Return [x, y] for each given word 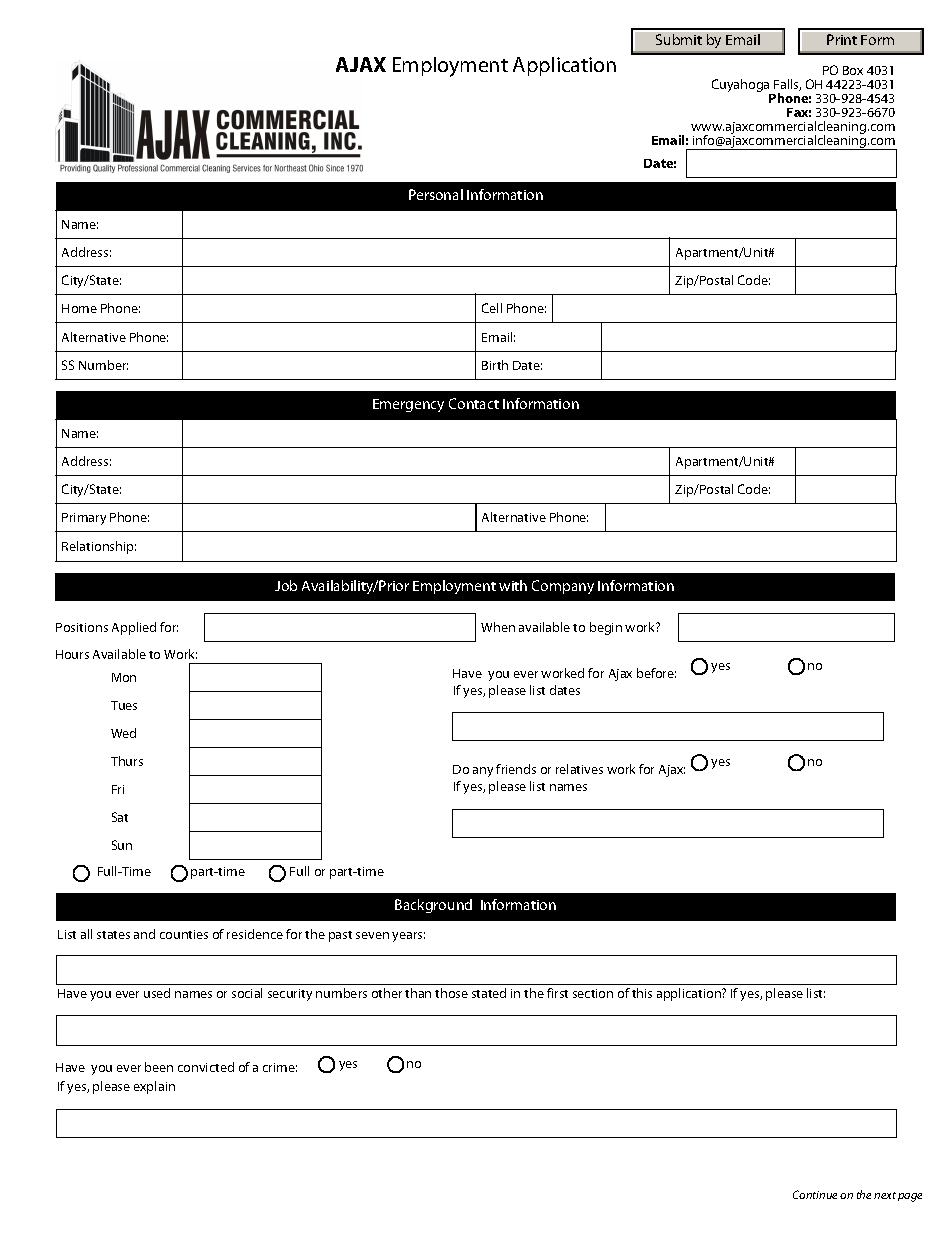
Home [79, 308]
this [642, 993]
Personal [436, 194]
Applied [134, 628]
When [498, 627]
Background [433, 906]
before [656, 673]
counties [184, 934]
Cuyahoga [742, 87]
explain [154, 1087]
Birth [495, 365]
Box [853, 70]
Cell [492, 308]
